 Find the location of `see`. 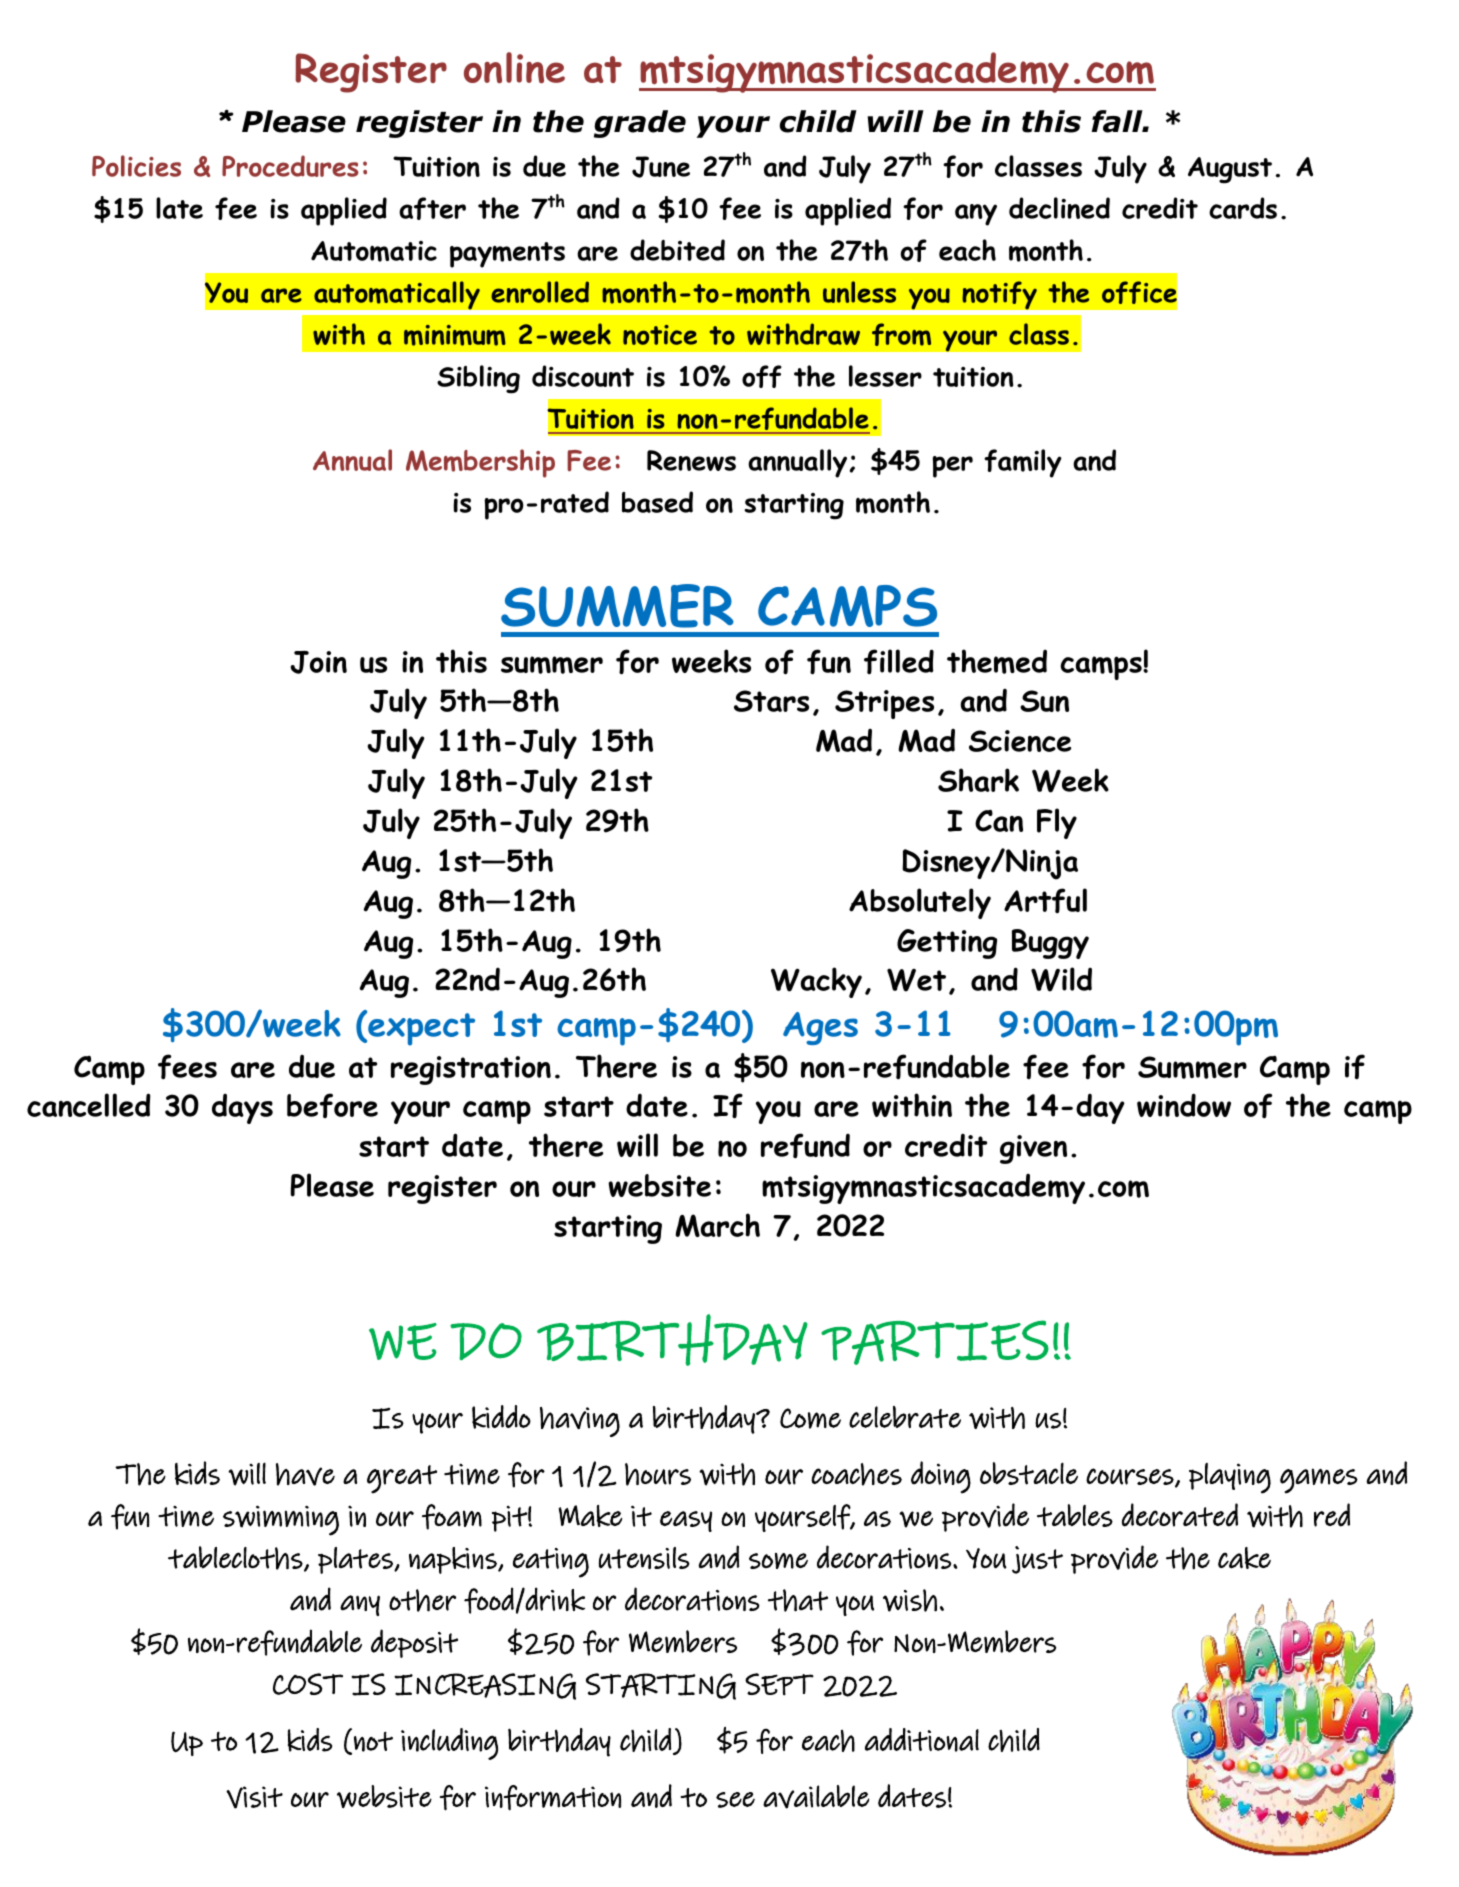

see is located at coordinates (735, 1800).
